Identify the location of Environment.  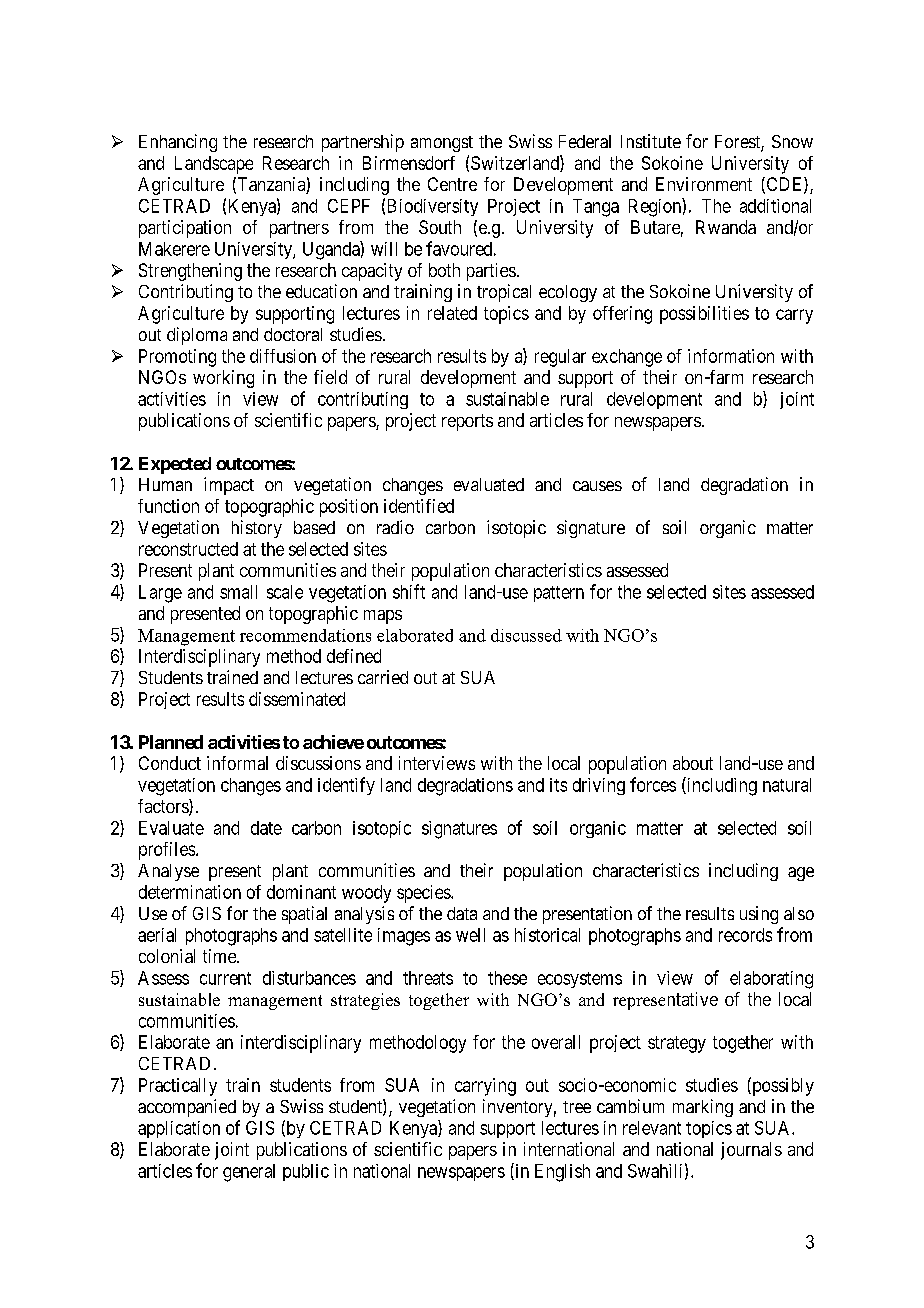
(704, 184).
